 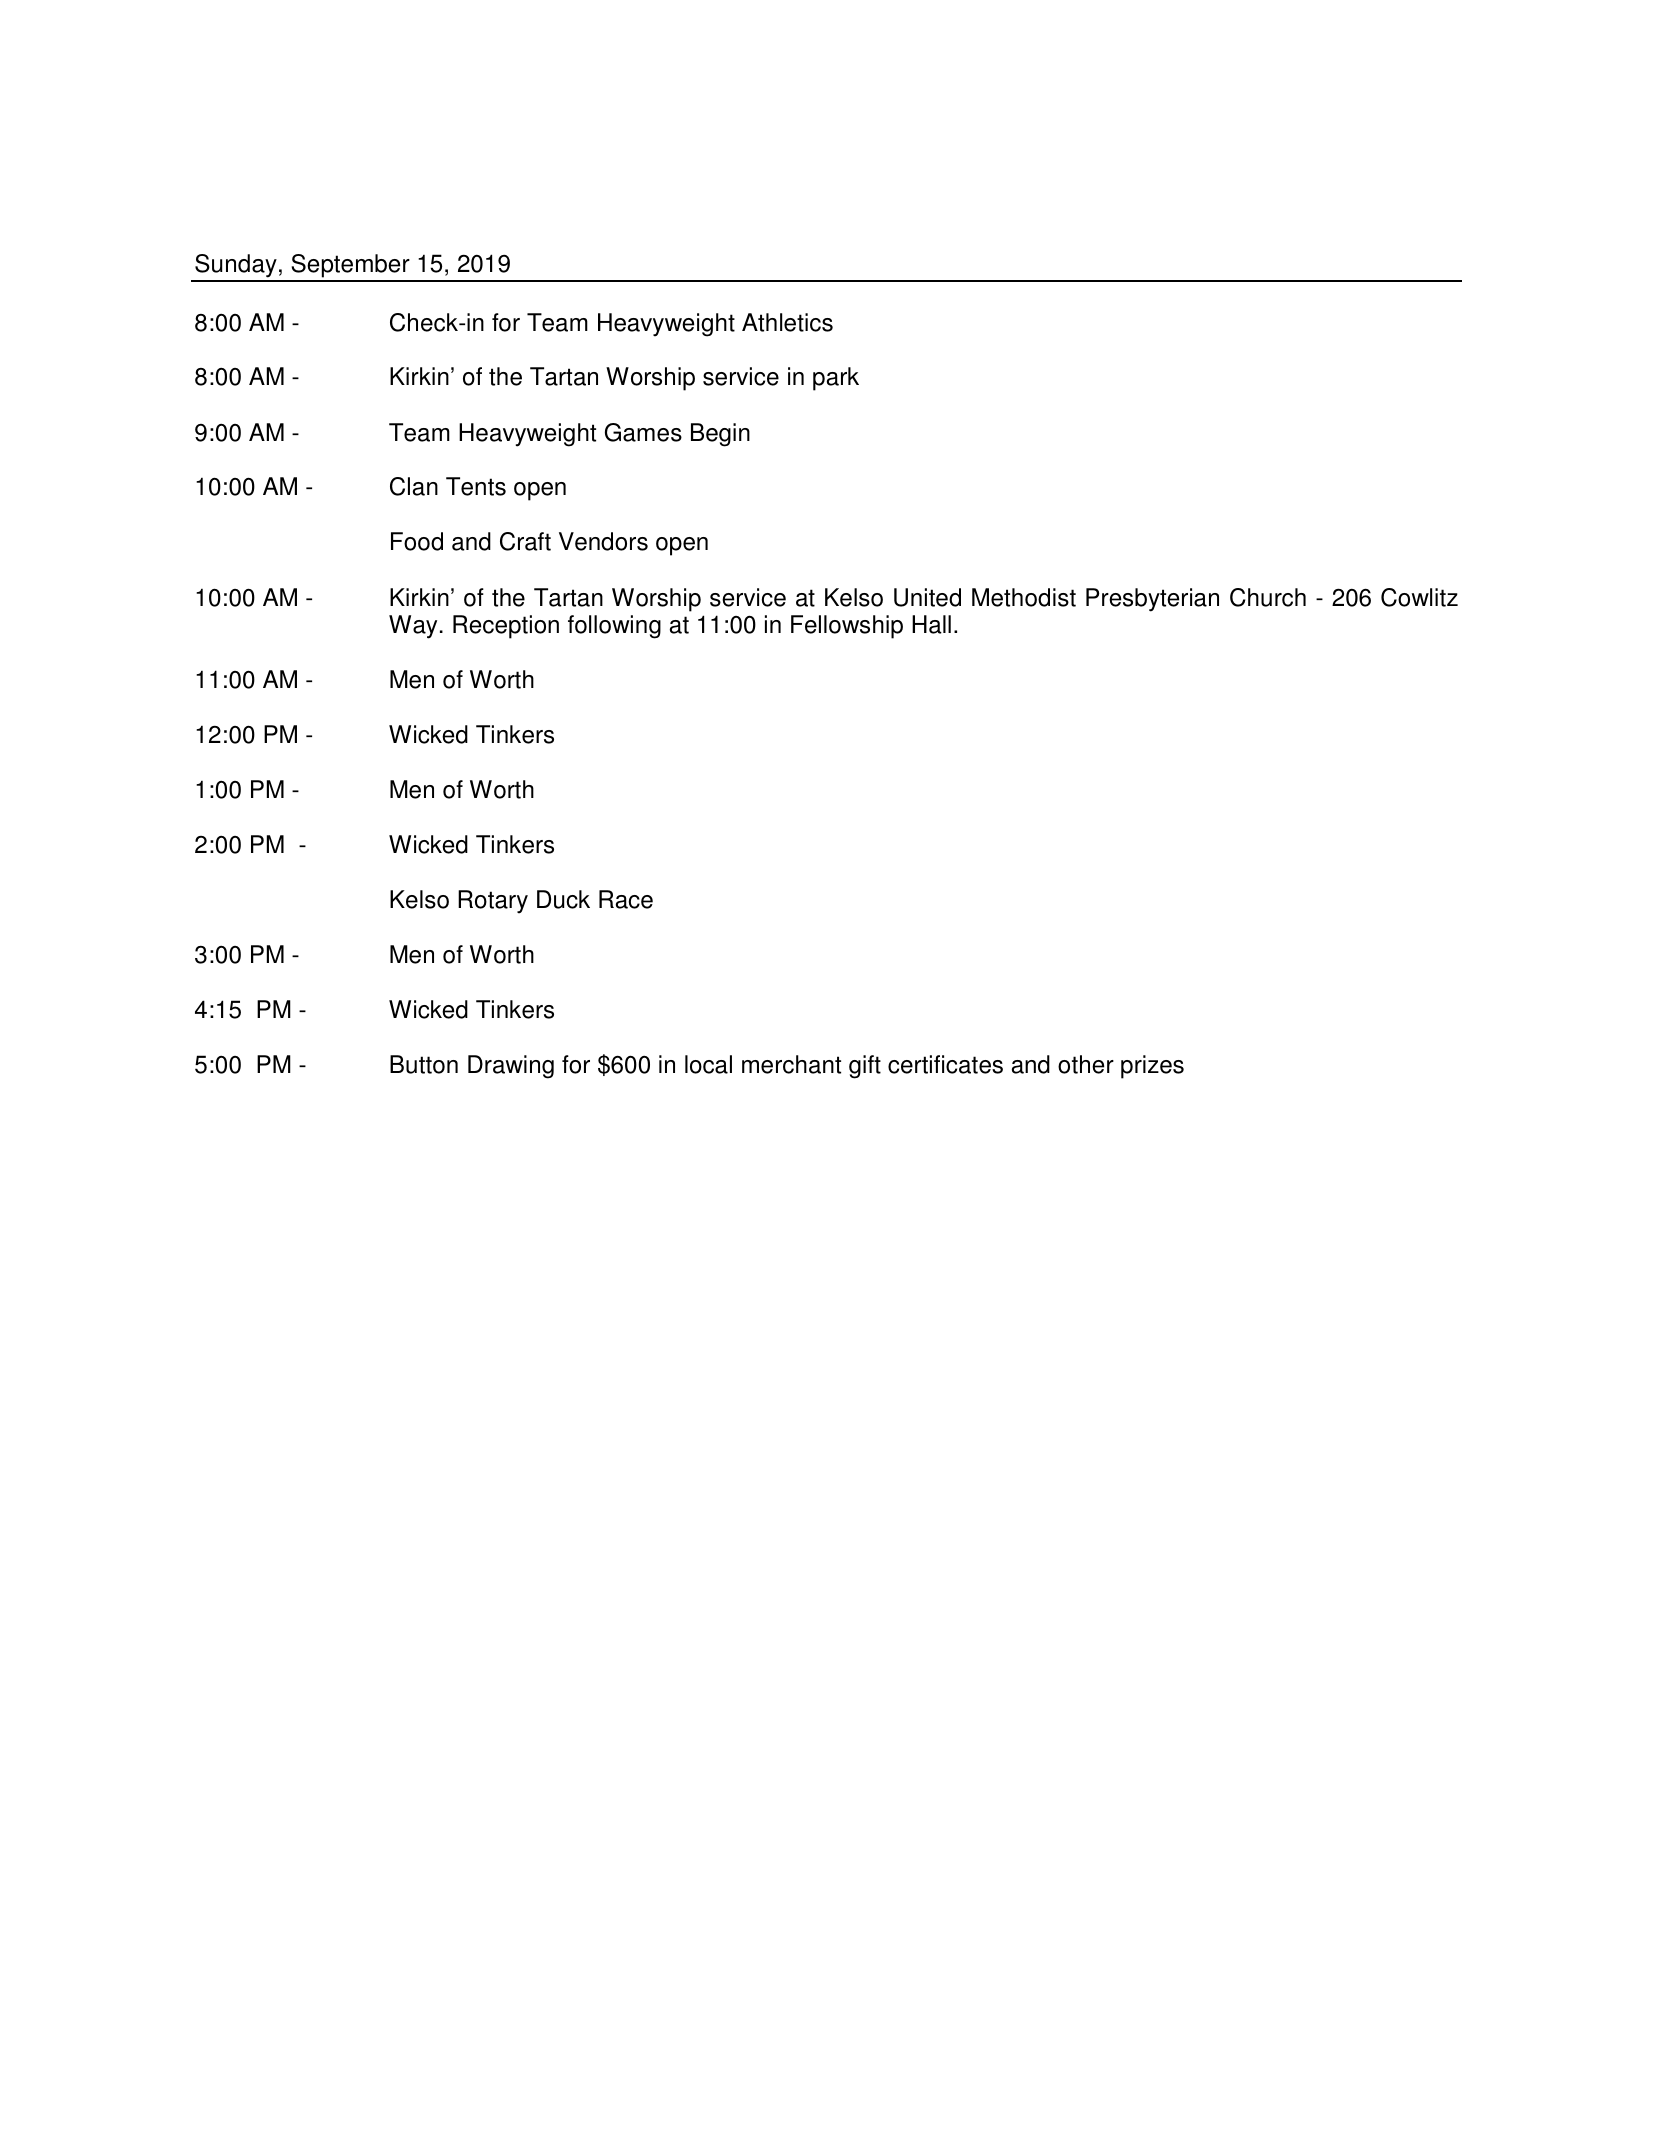 What do you see at coordinates (511, 1067) in the screenshot?
I see `Drawing` at bounding box center [511, 1067].
